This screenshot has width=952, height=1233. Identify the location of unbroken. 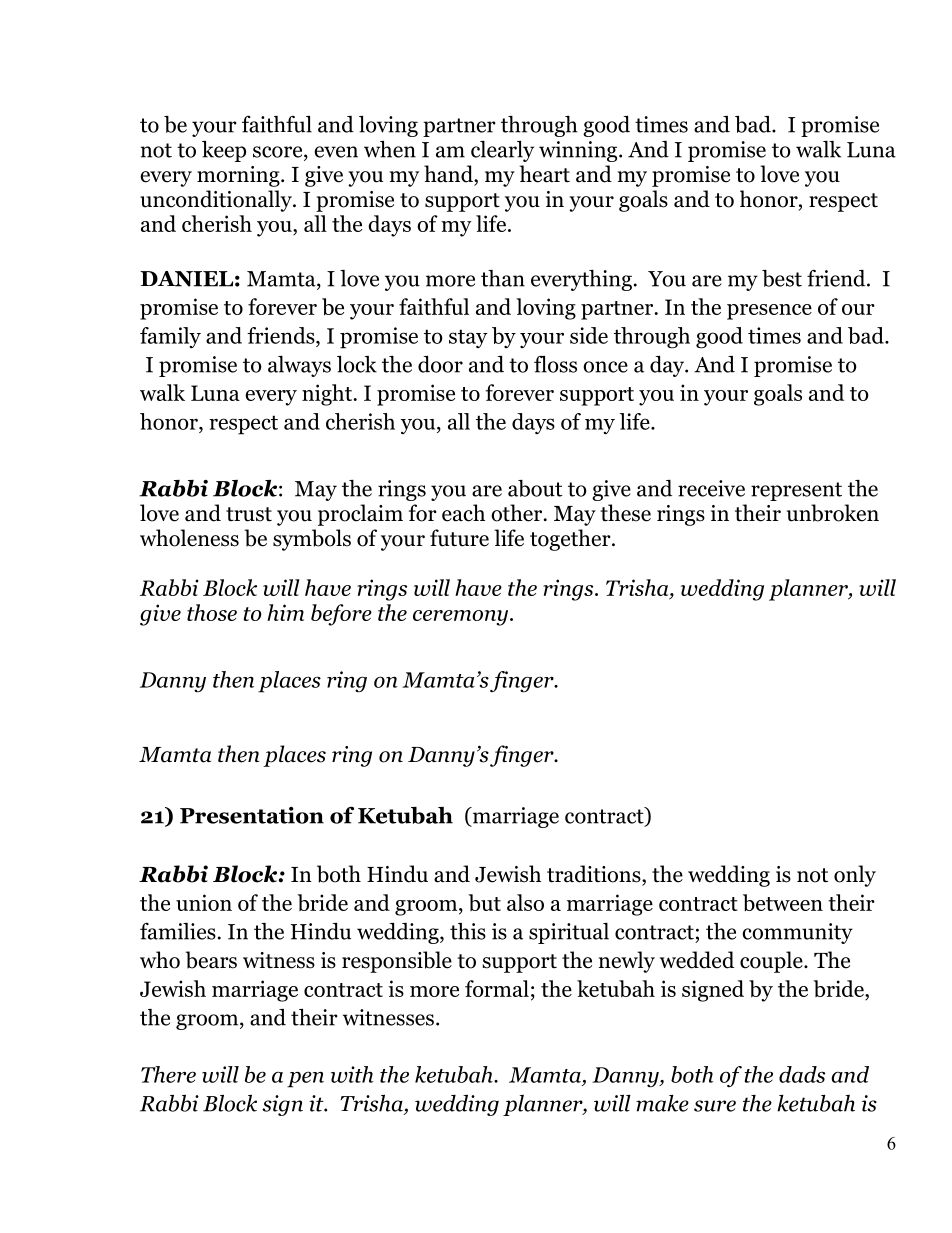
(833, 513).
